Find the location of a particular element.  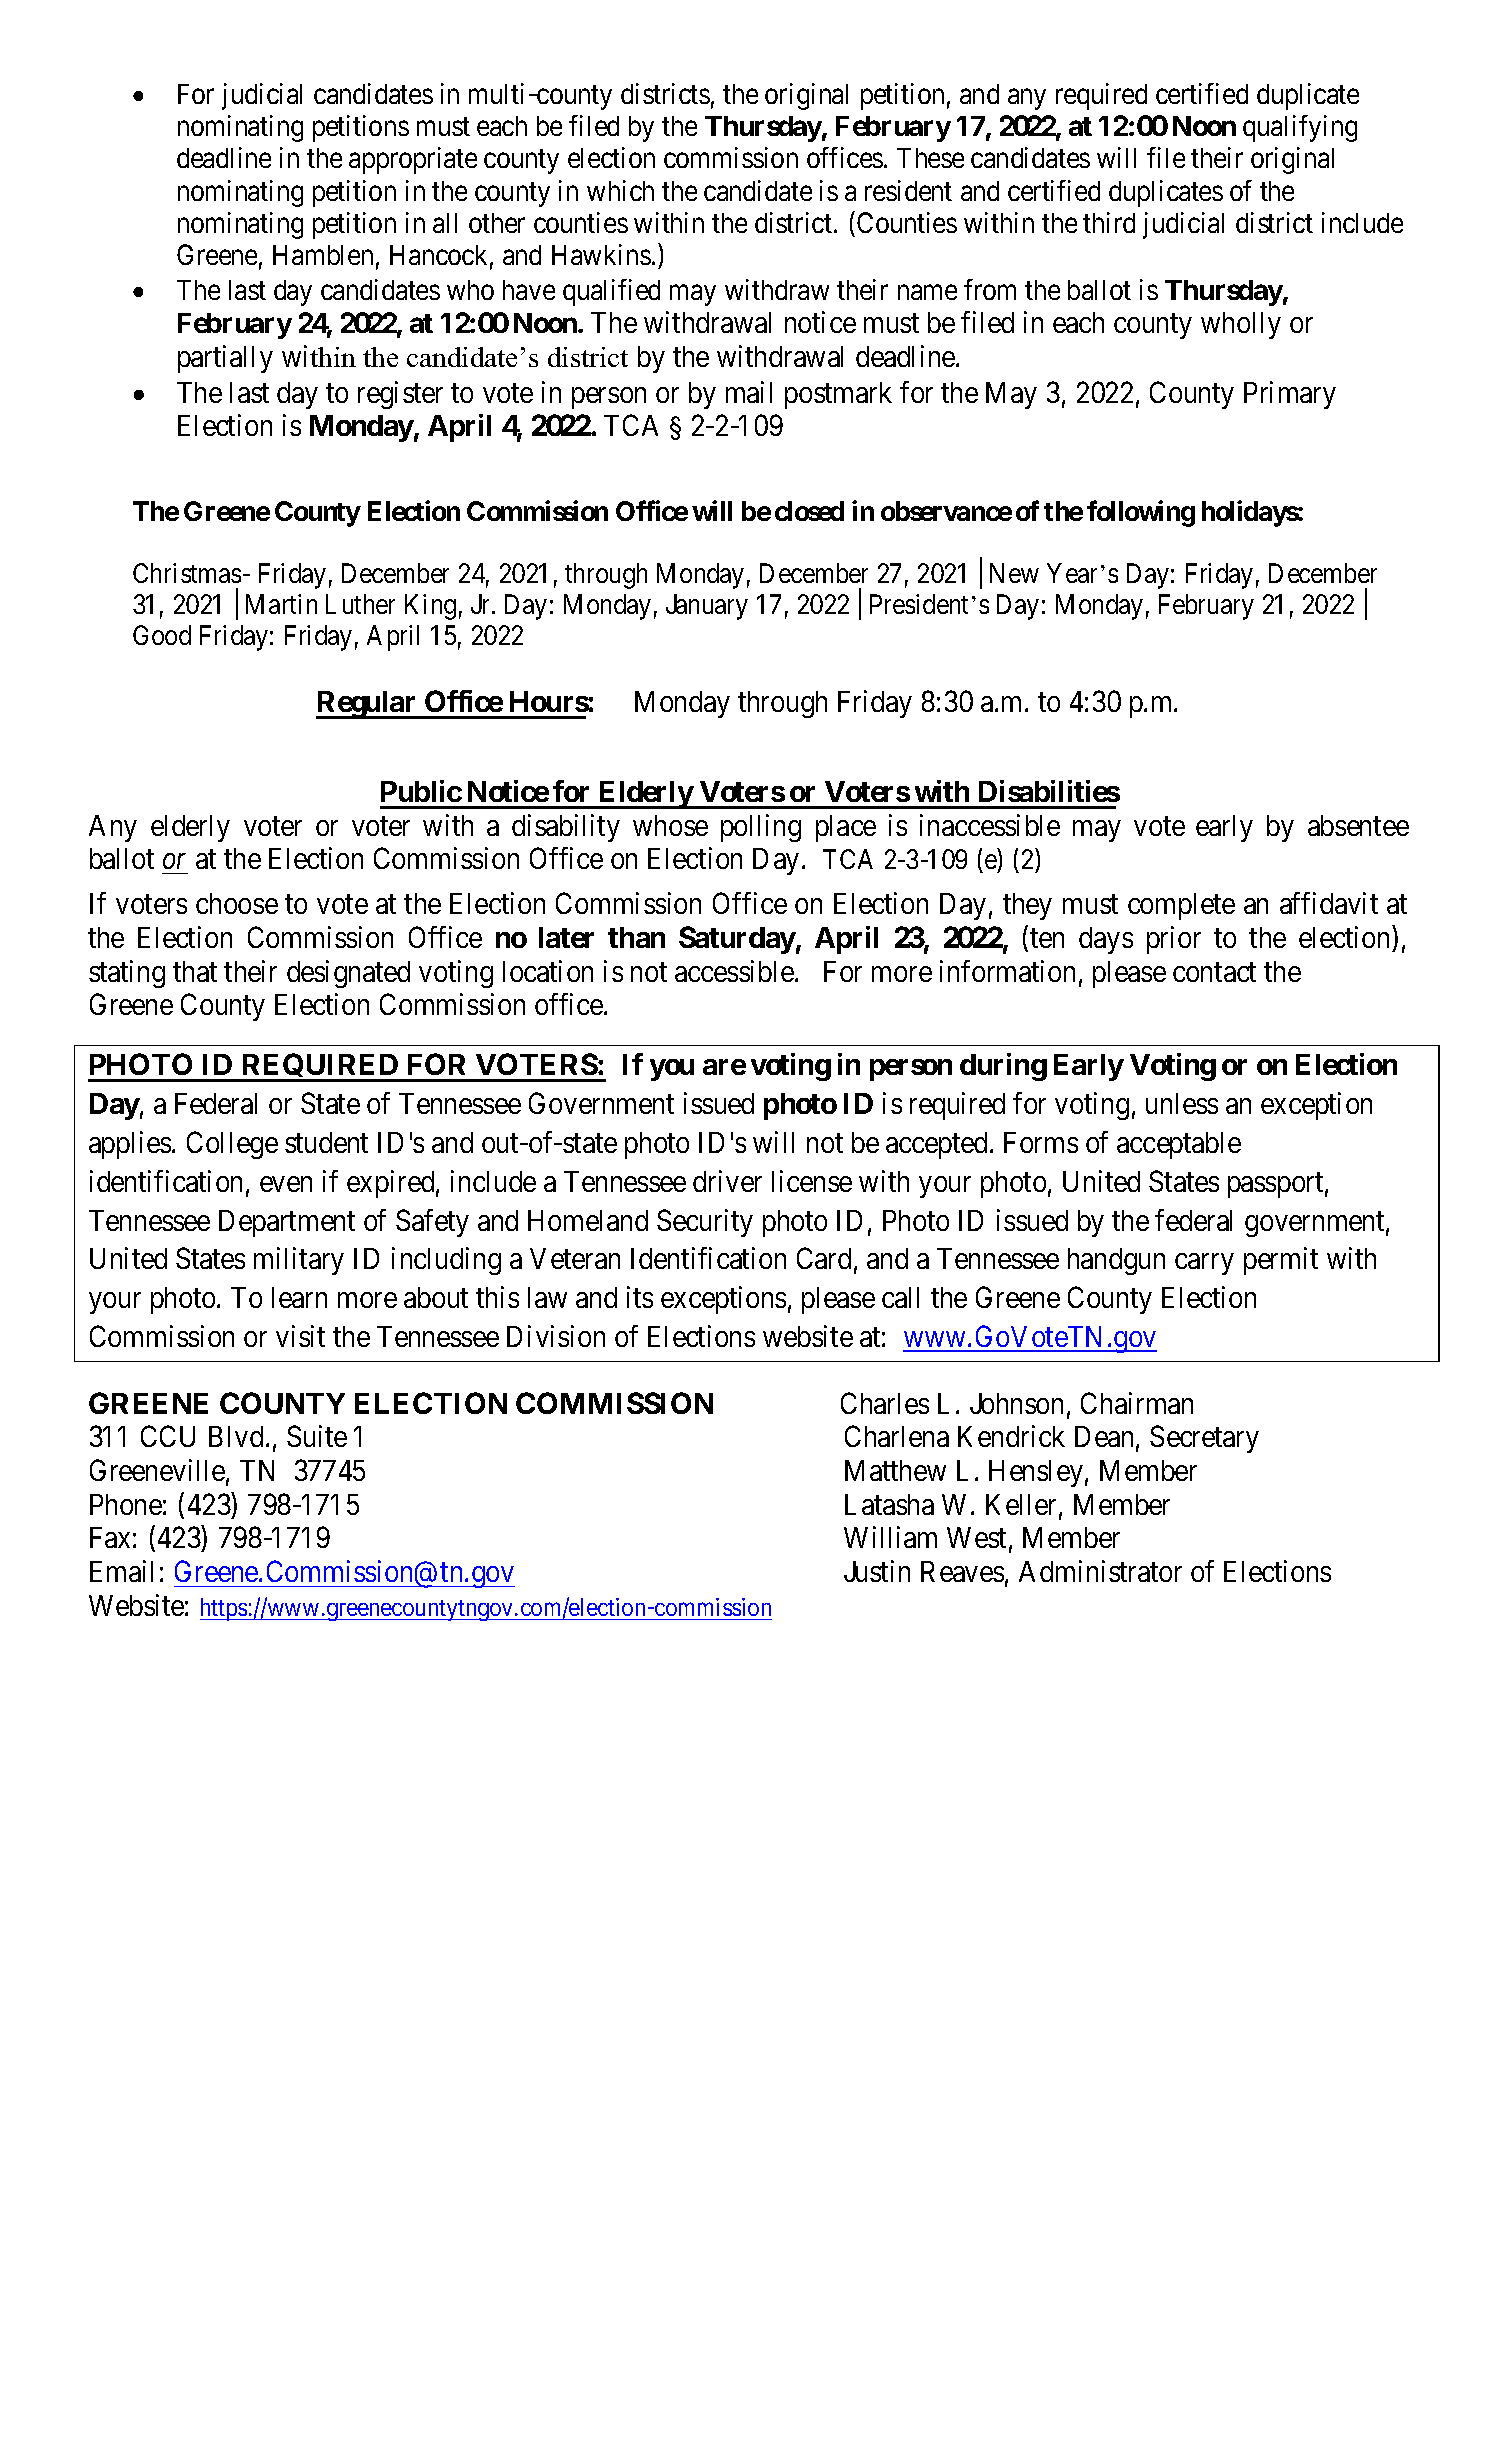

choose is located at coordinates (237, 903).
